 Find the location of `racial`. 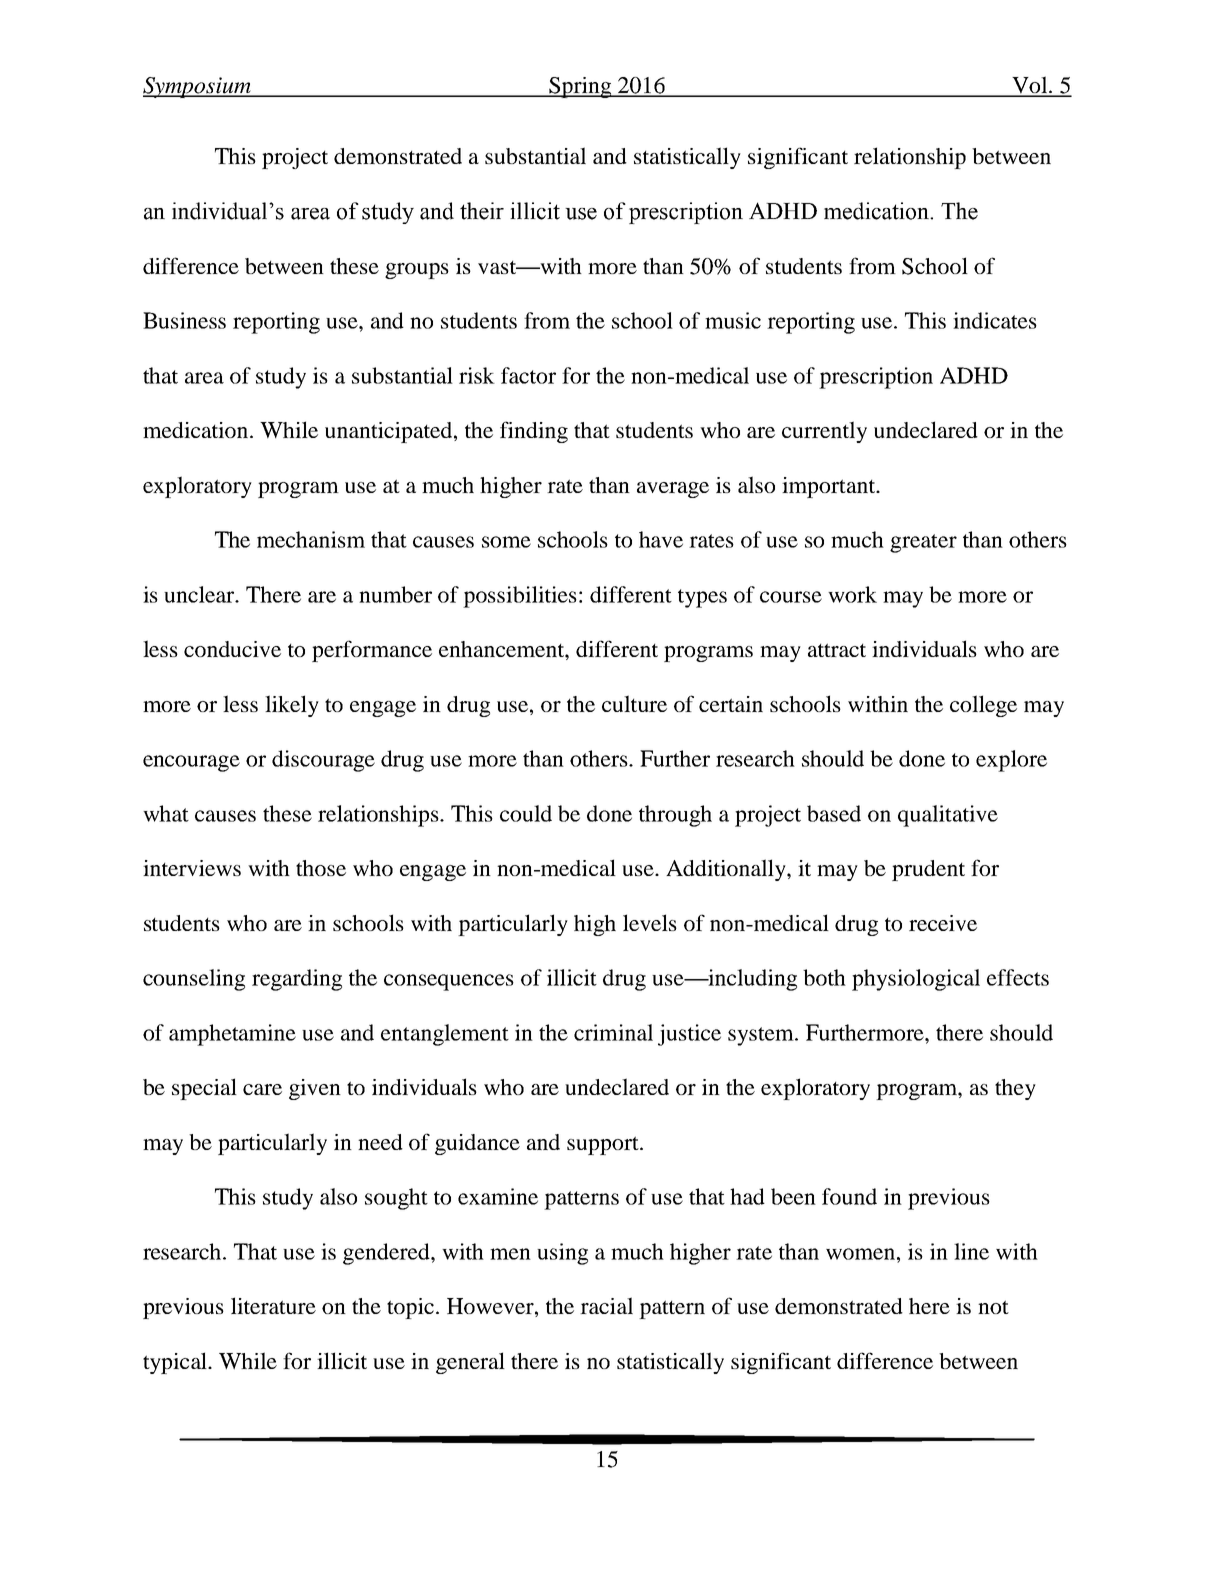

racial is located at coordinates (606, 1305).
